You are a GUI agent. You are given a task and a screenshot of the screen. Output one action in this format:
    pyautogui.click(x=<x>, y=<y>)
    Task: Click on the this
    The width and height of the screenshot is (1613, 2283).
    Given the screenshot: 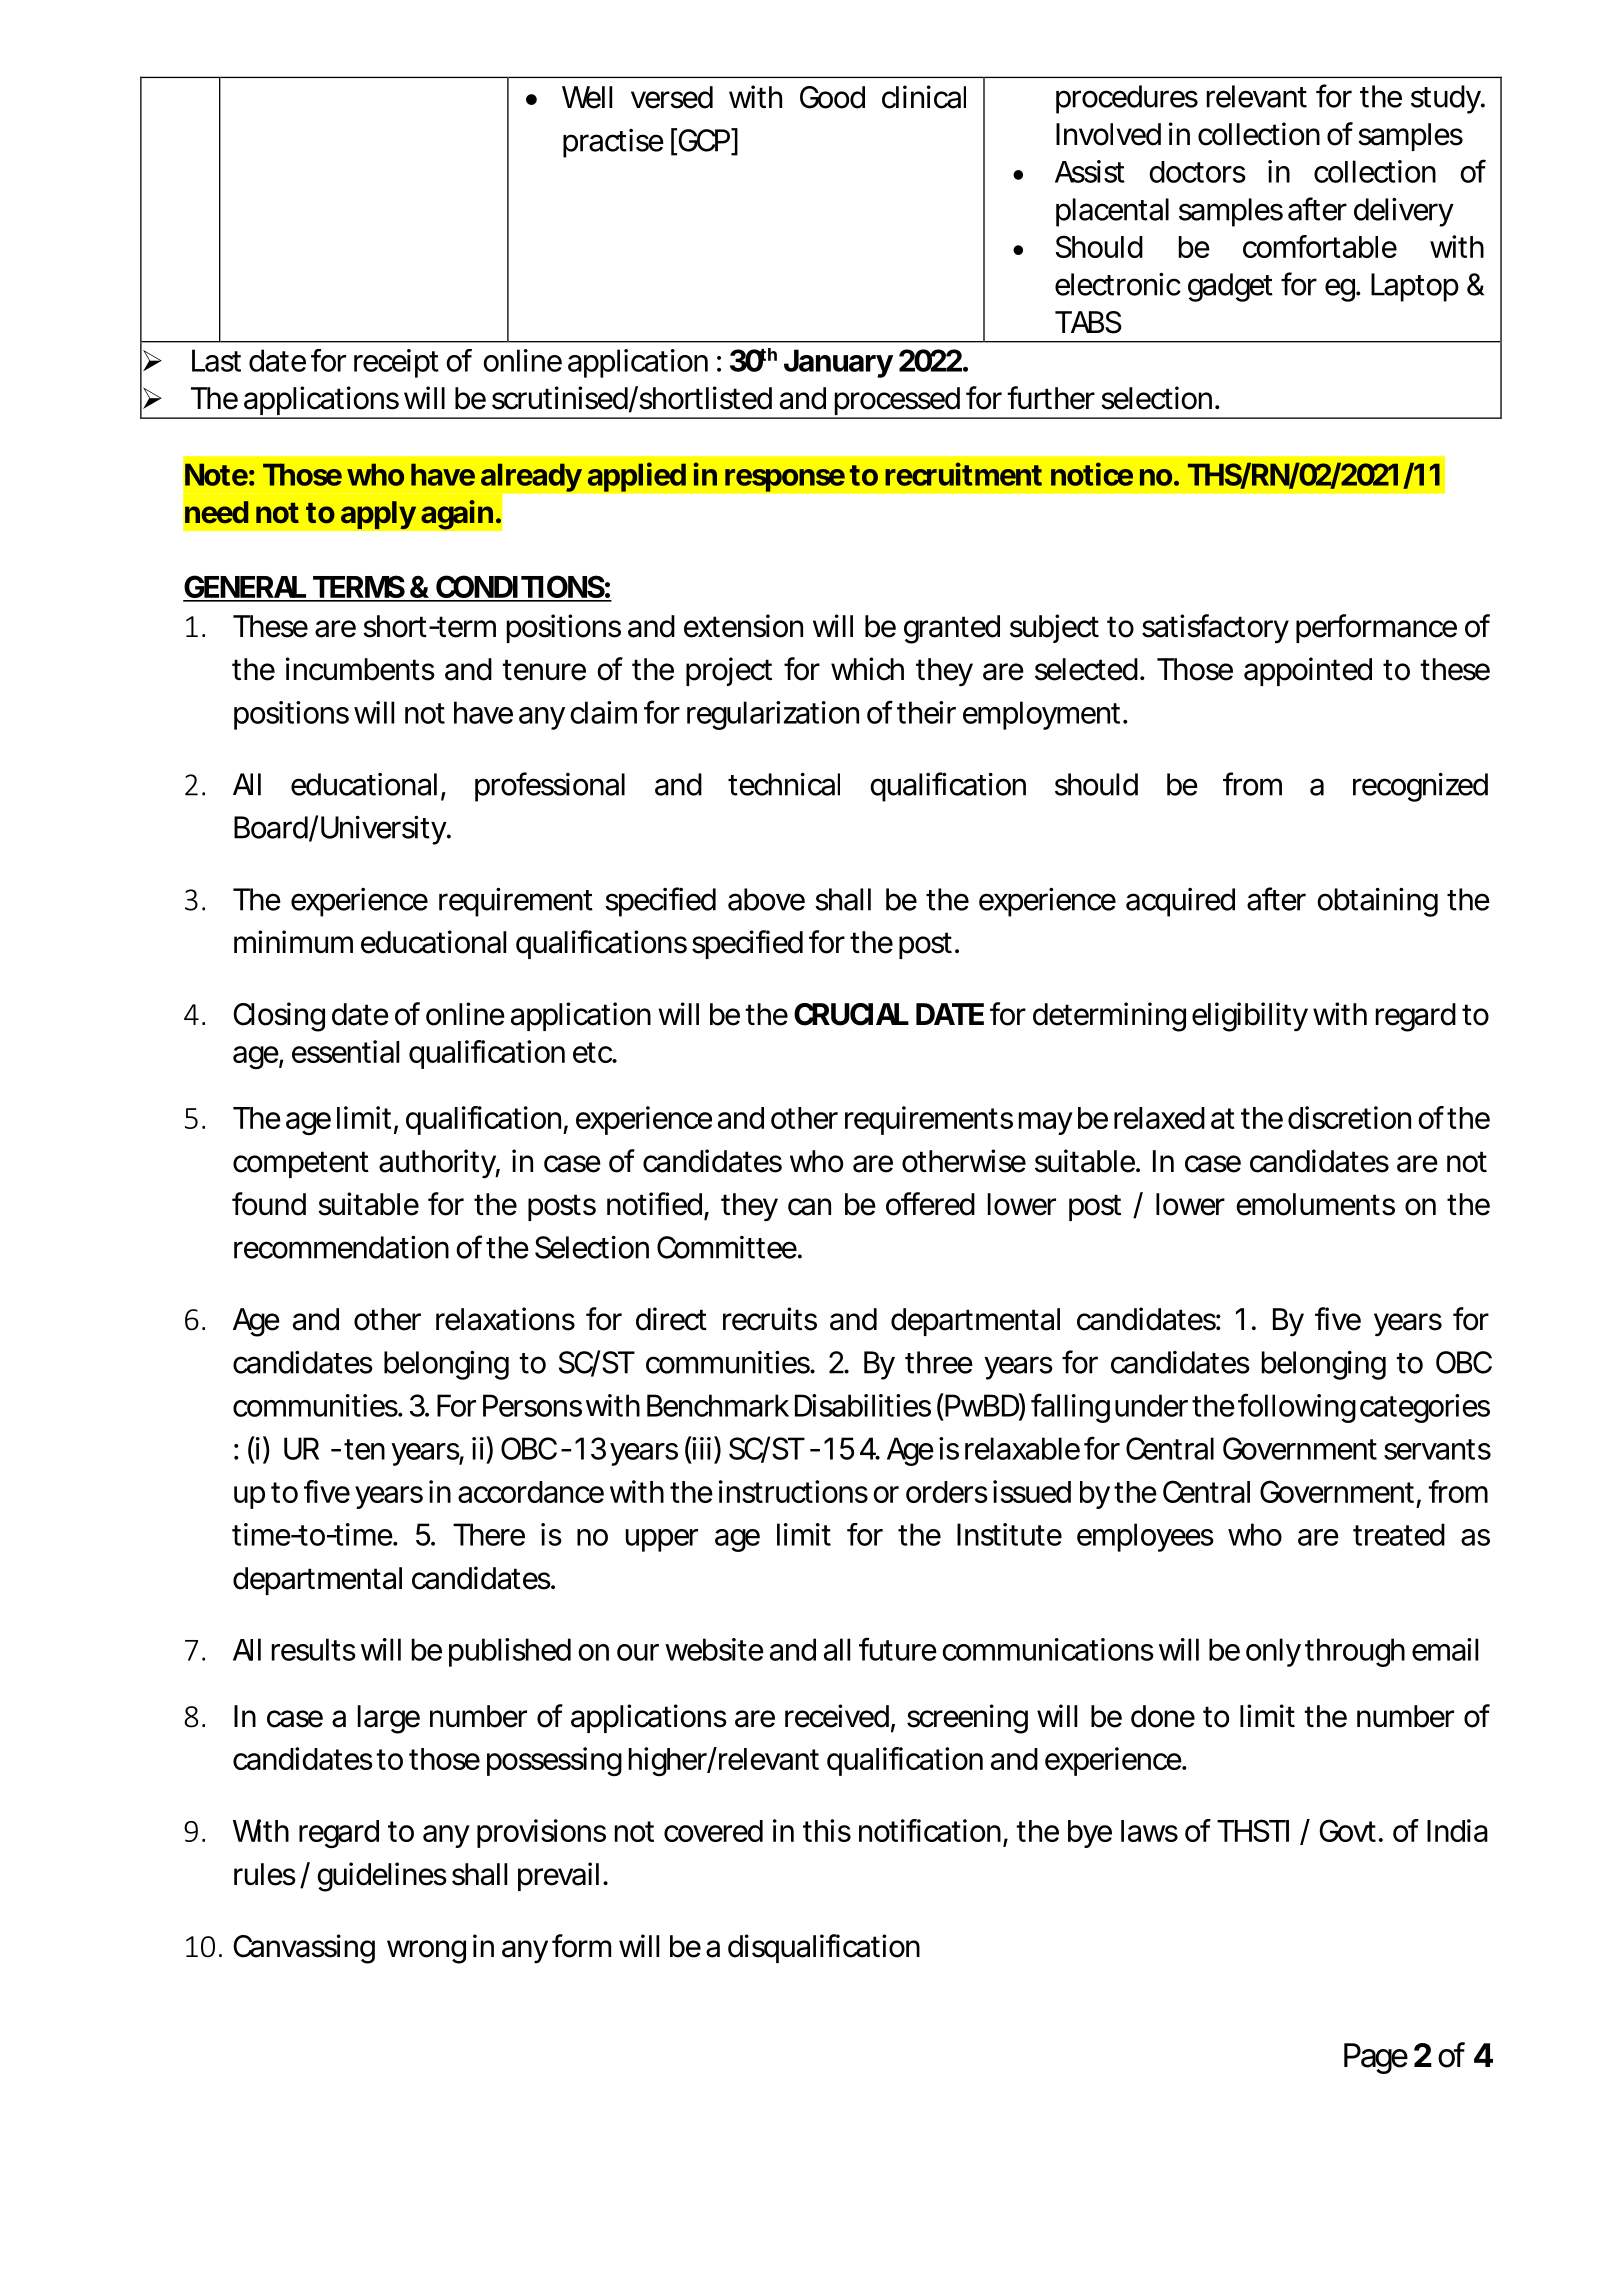 What is the action you would take?
    pyautogui.click(x=827, y=1830)
